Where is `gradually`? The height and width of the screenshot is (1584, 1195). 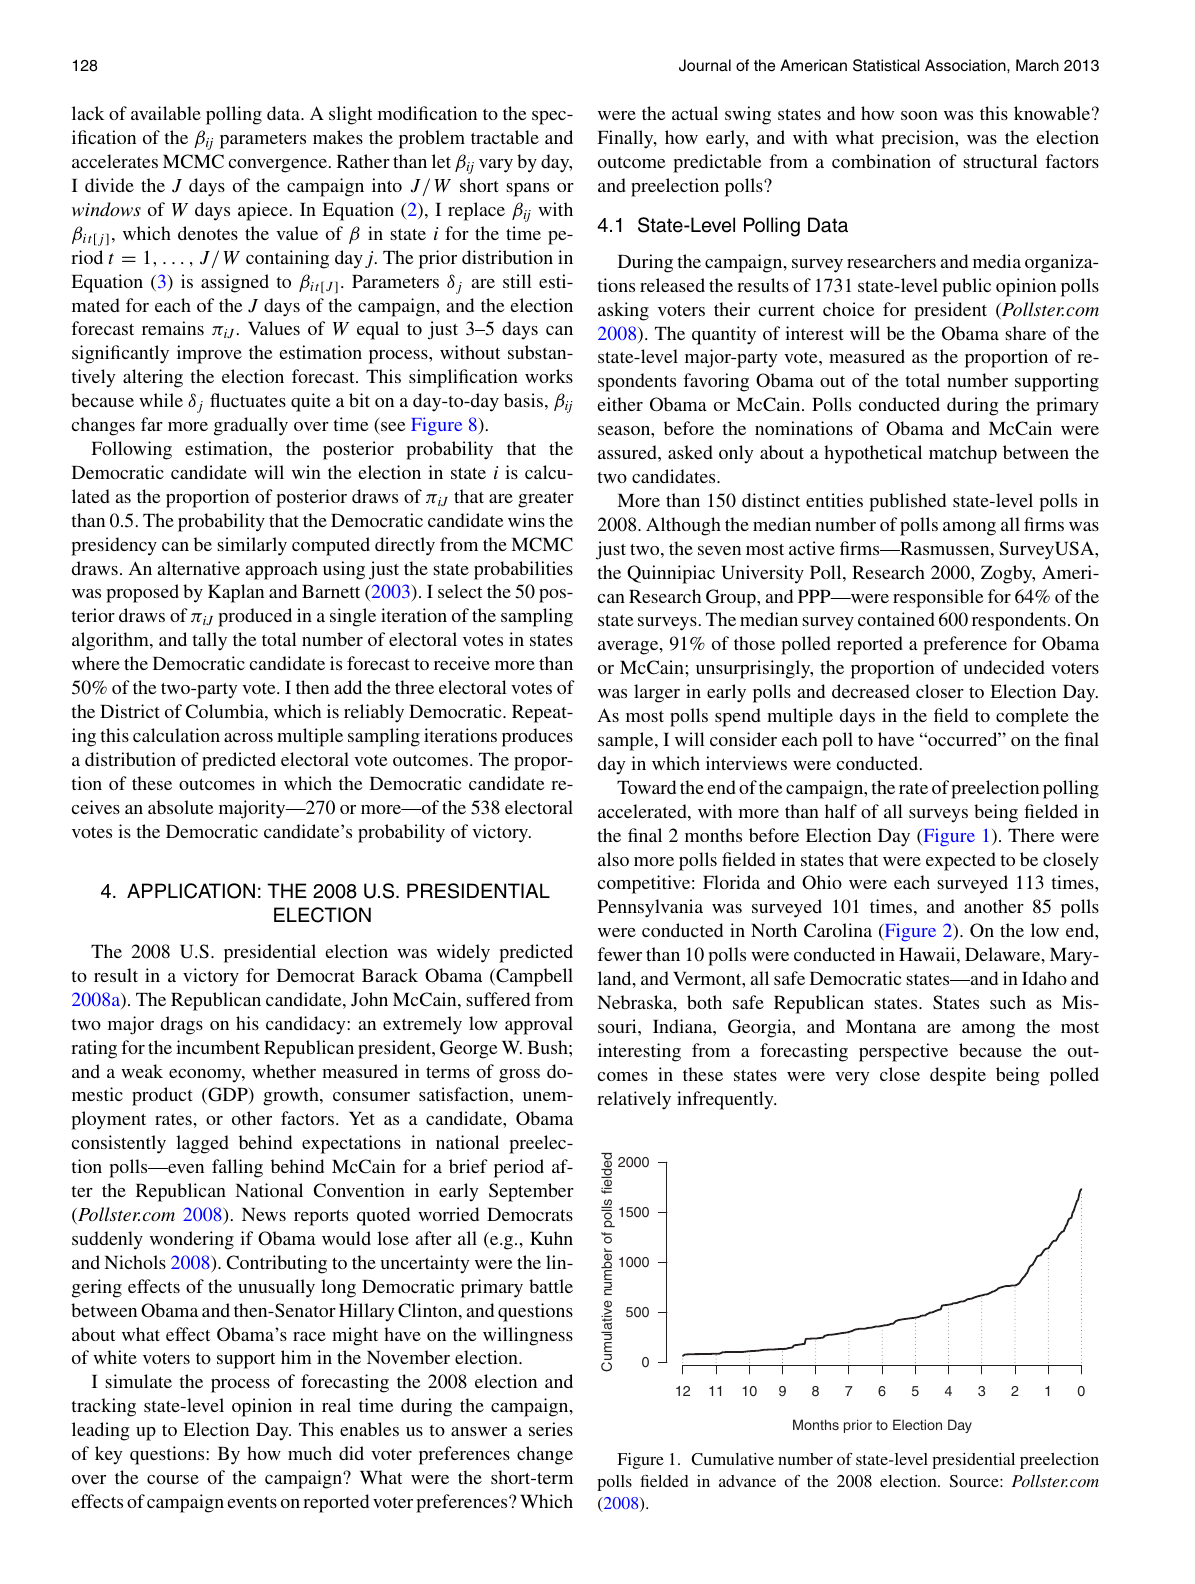
gradually is located at coordinates (251, 426).
